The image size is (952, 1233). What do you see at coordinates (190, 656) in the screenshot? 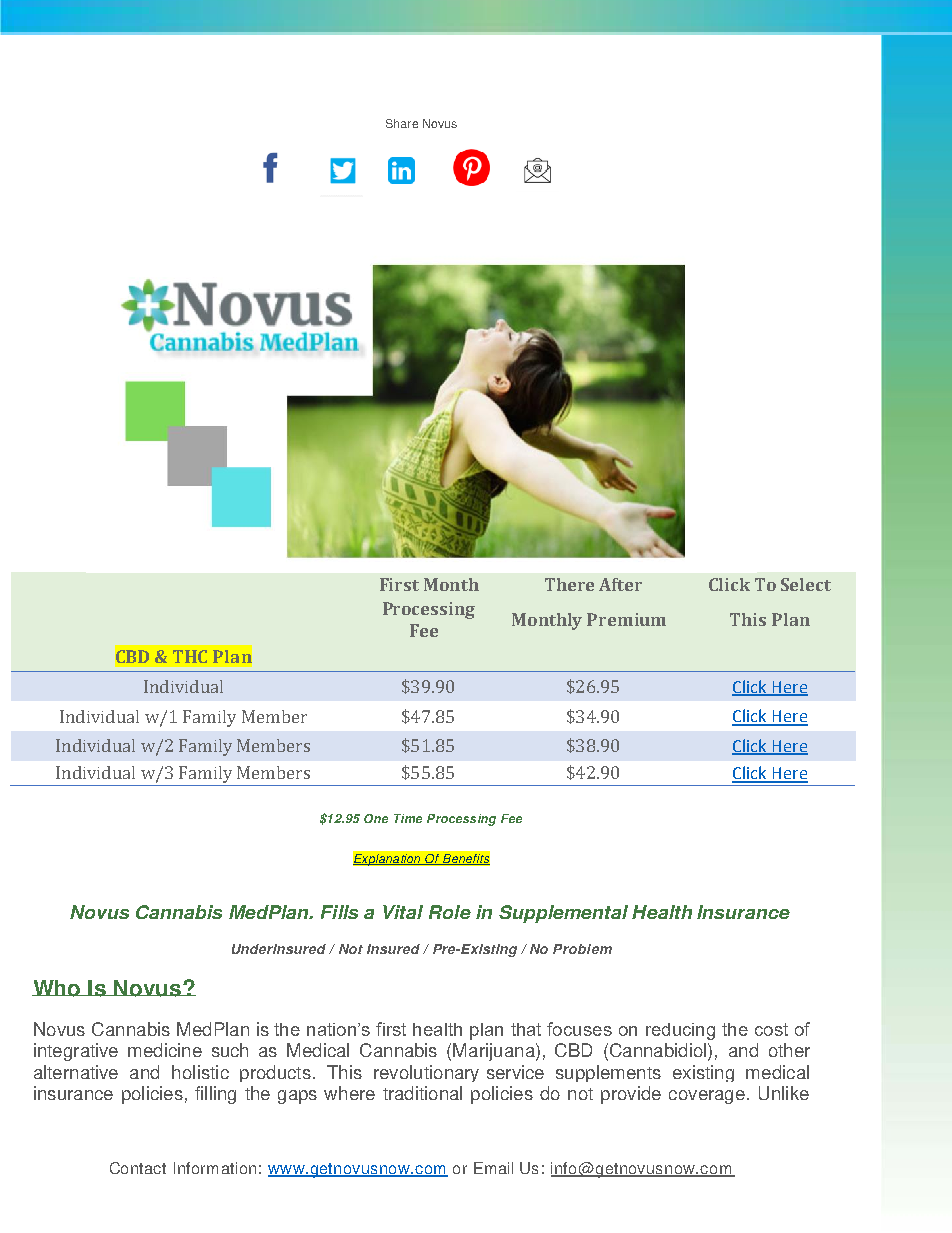
I see `THC` at bounding box center [190, 656].
